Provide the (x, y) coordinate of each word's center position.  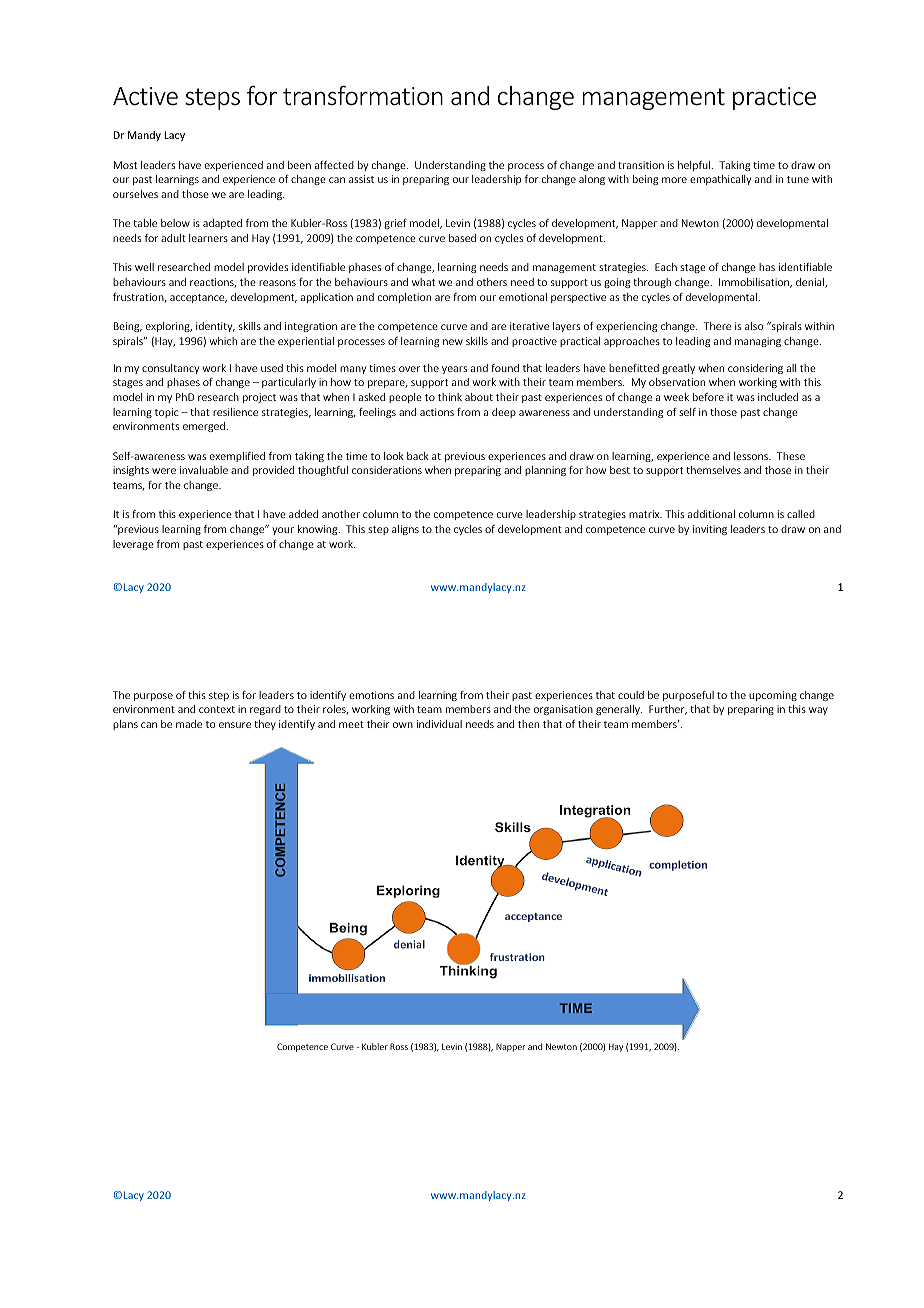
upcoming (773, 696)
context (217, 709)
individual (439, 724)
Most (125, 165)
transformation (363, 95)
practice (774, 98)
